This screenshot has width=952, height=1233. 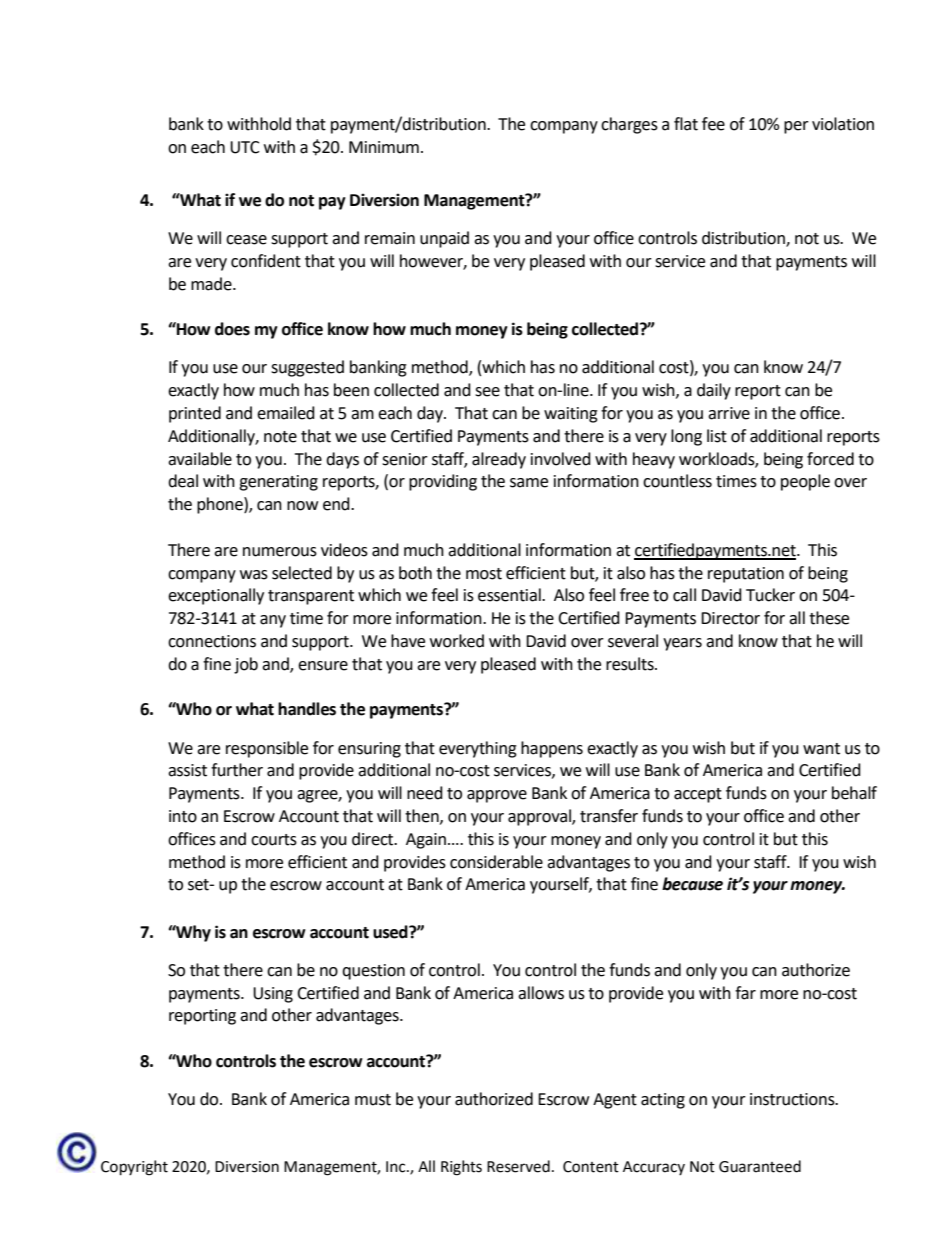 I want to click on per, so click(x=796, y=127).
